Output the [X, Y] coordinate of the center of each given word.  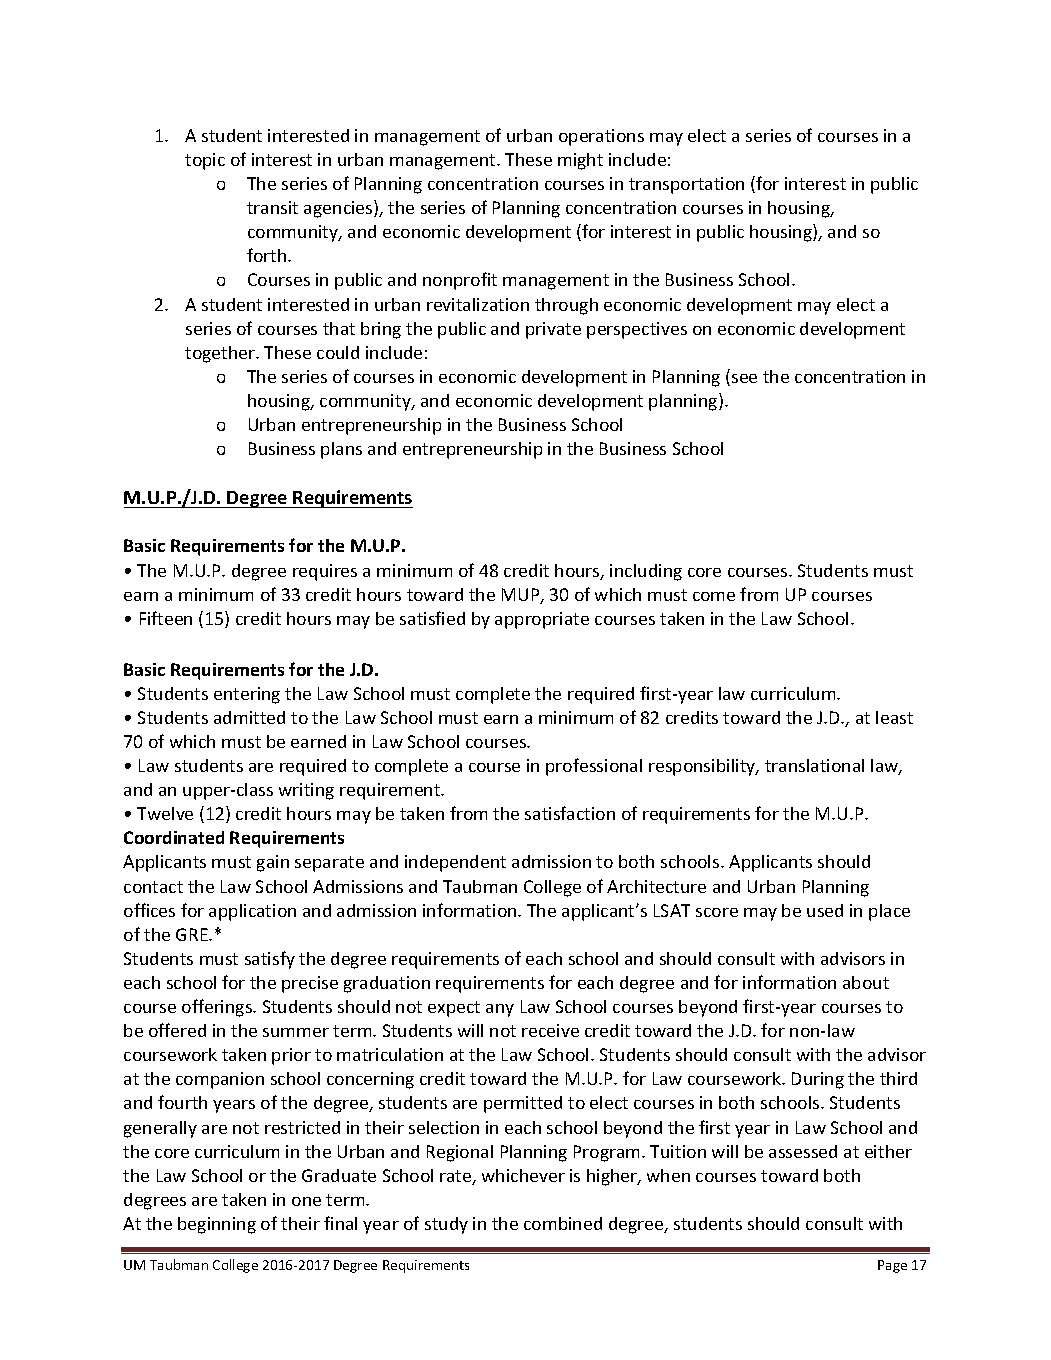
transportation [686, 185]
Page [892, 1266]
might [580, 161]
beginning [217, 1225]
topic [205, 161]
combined [563, 1223]
